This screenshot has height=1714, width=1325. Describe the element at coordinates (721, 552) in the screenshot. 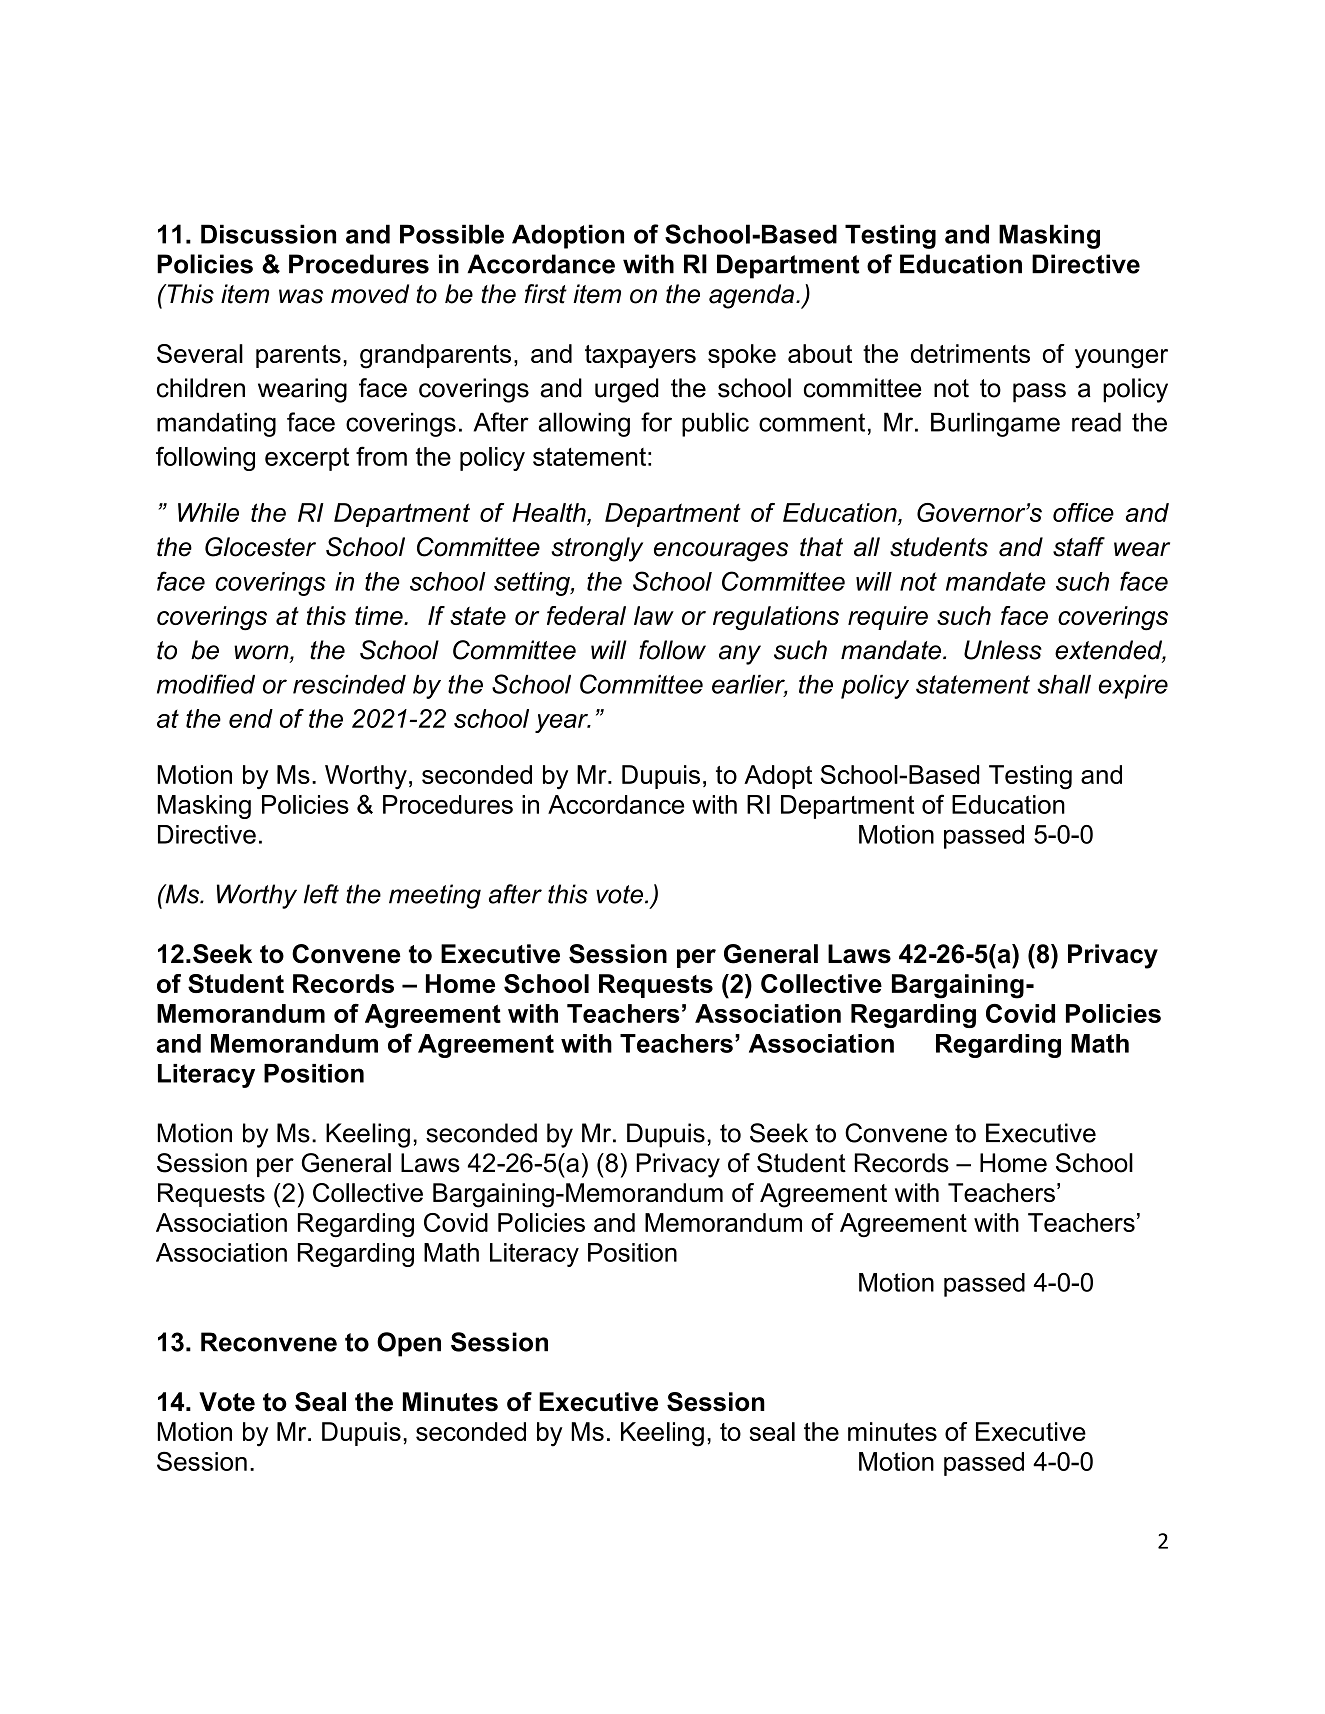

I see `encourages` at that location.
